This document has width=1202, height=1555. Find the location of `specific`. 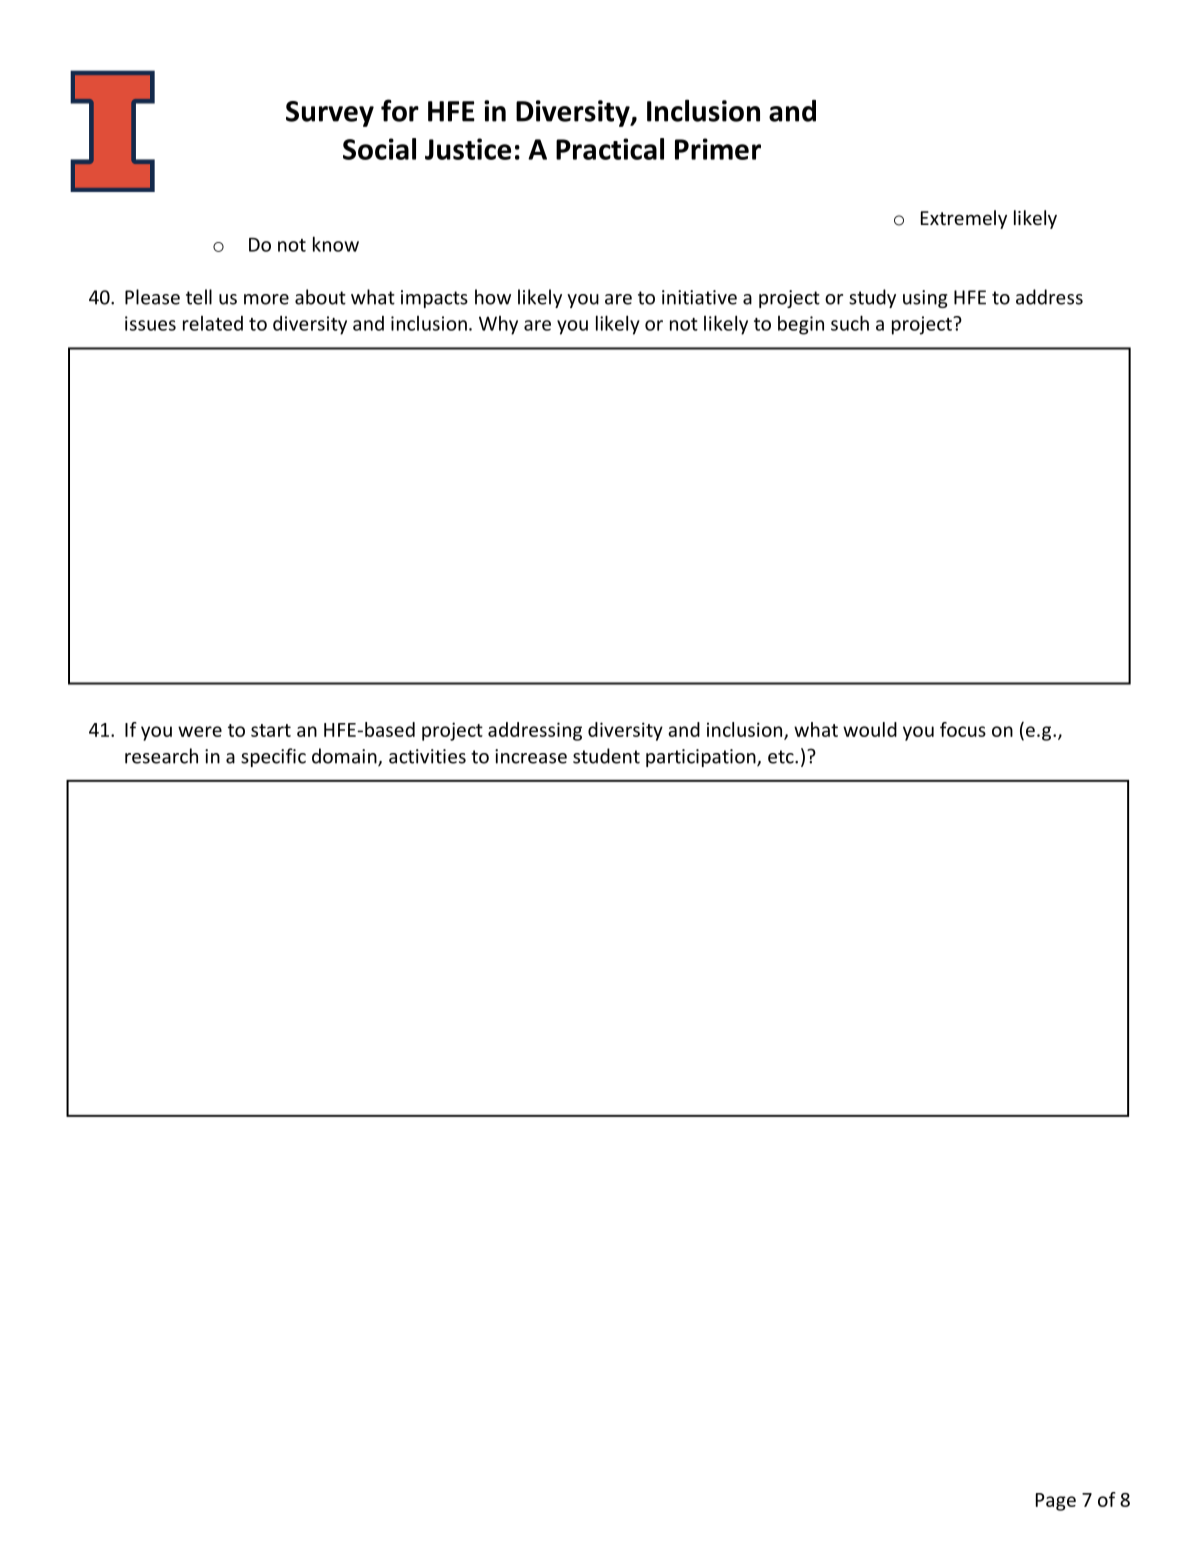

specific is located at coordinates (273, 757).
